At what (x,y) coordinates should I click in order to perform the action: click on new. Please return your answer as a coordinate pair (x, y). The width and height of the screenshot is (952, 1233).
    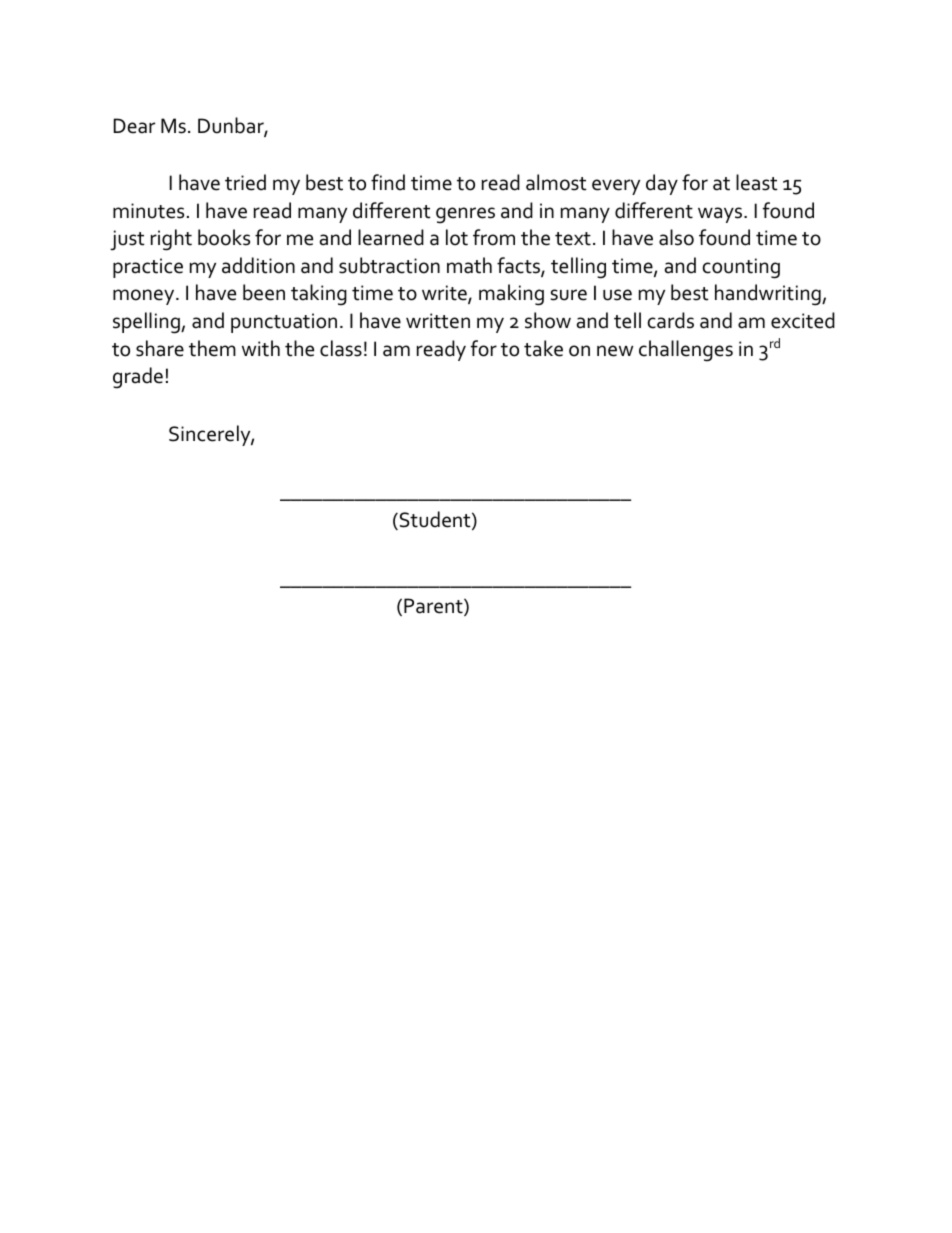
    Looking at the image, I should click on (615, 351).
